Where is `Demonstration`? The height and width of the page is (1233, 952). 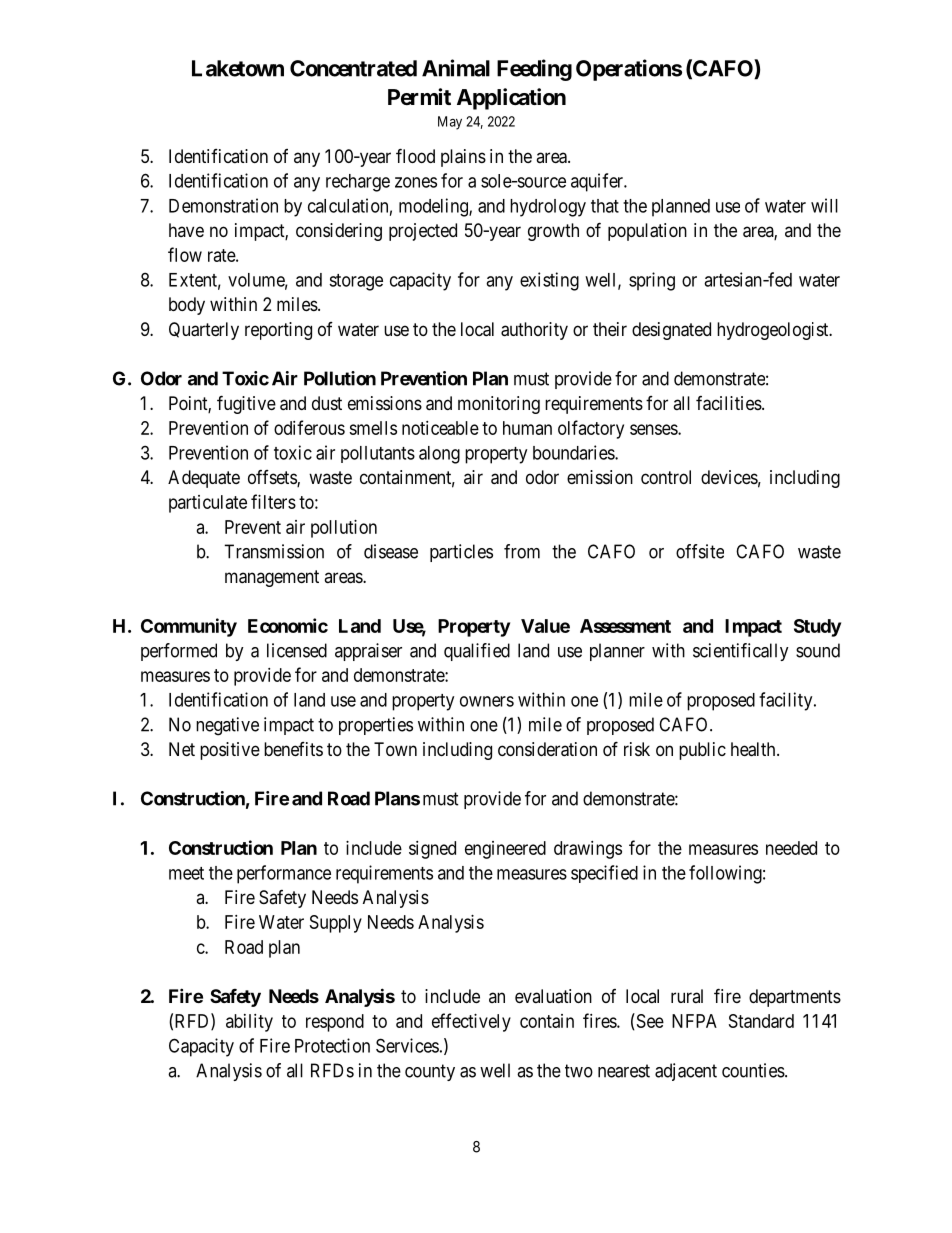 Demonstration is located at coordinates (223, 205).
